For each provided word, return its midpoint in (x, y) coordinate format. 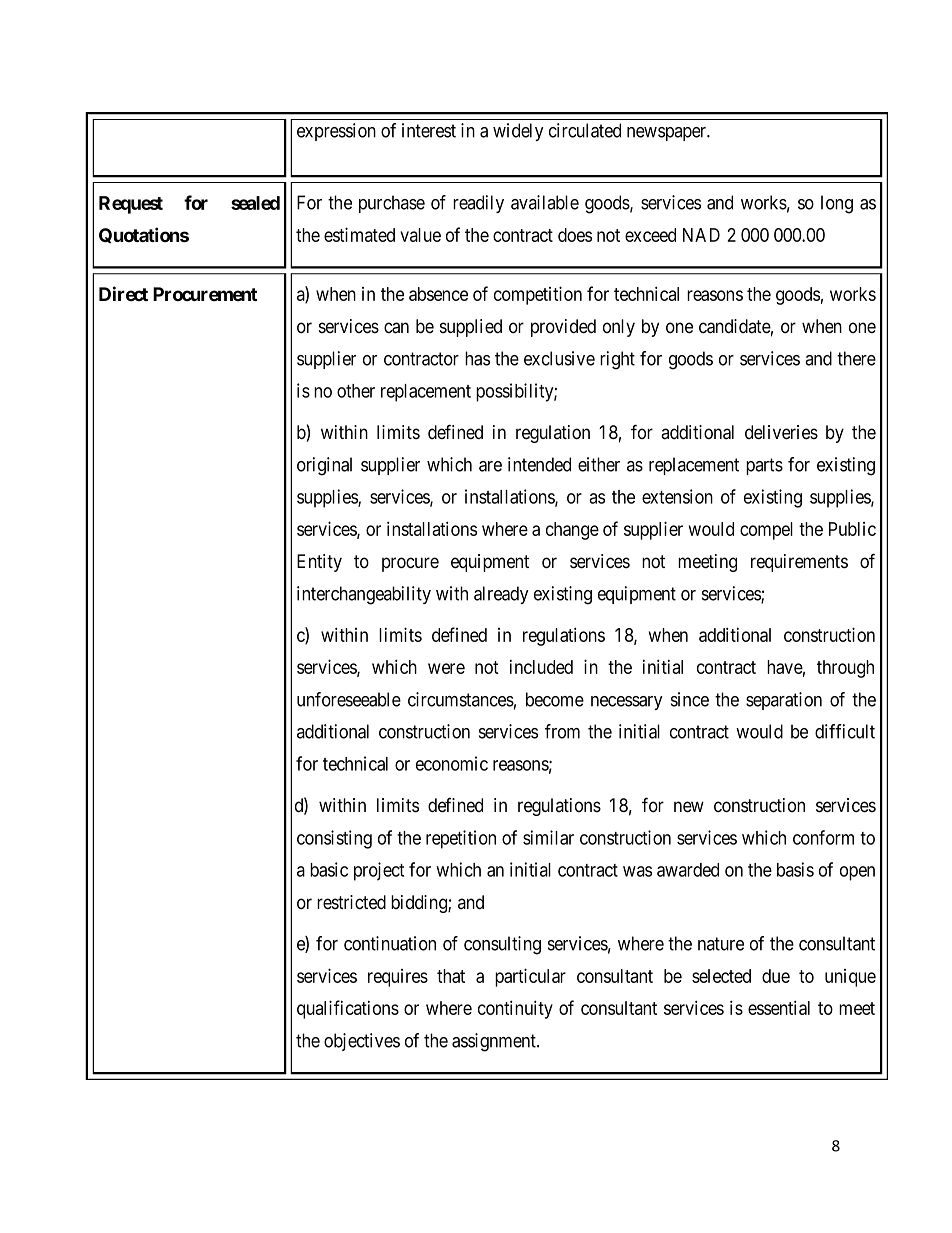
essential (779, 1007)
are (490, 466)
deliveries (781, 432)
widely (518, 132)
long (837, 204)
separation (784, 701)
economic (452, 763)
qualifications (348, 1009)
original (324, 466)
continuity (515, 1009)
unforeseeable (349, 699)
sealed (255, 203)
